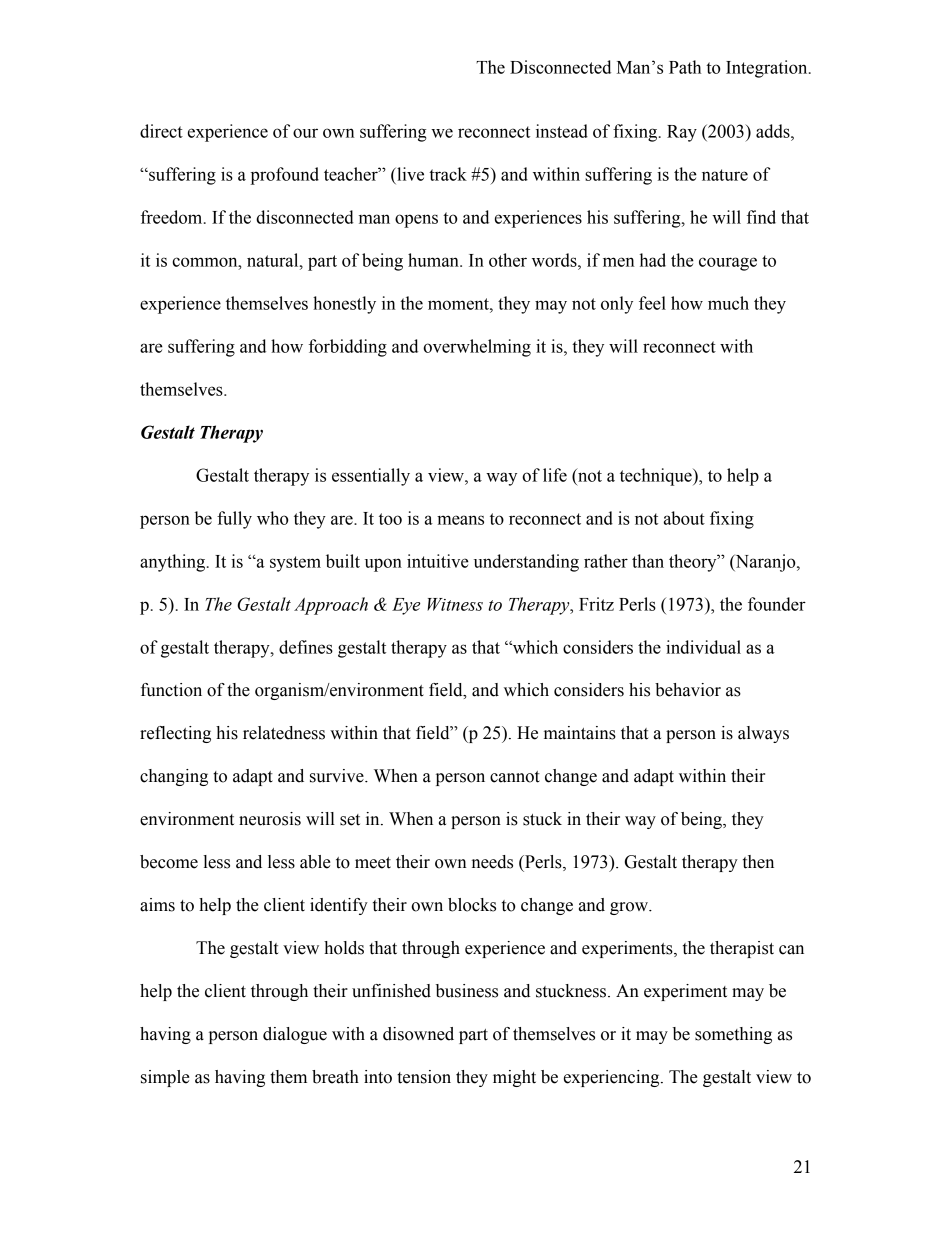 This screenshot has height=1233, width=952. Describe the element at coordinates (515, 777) in the screenshot. I see `cannot` at that location.
